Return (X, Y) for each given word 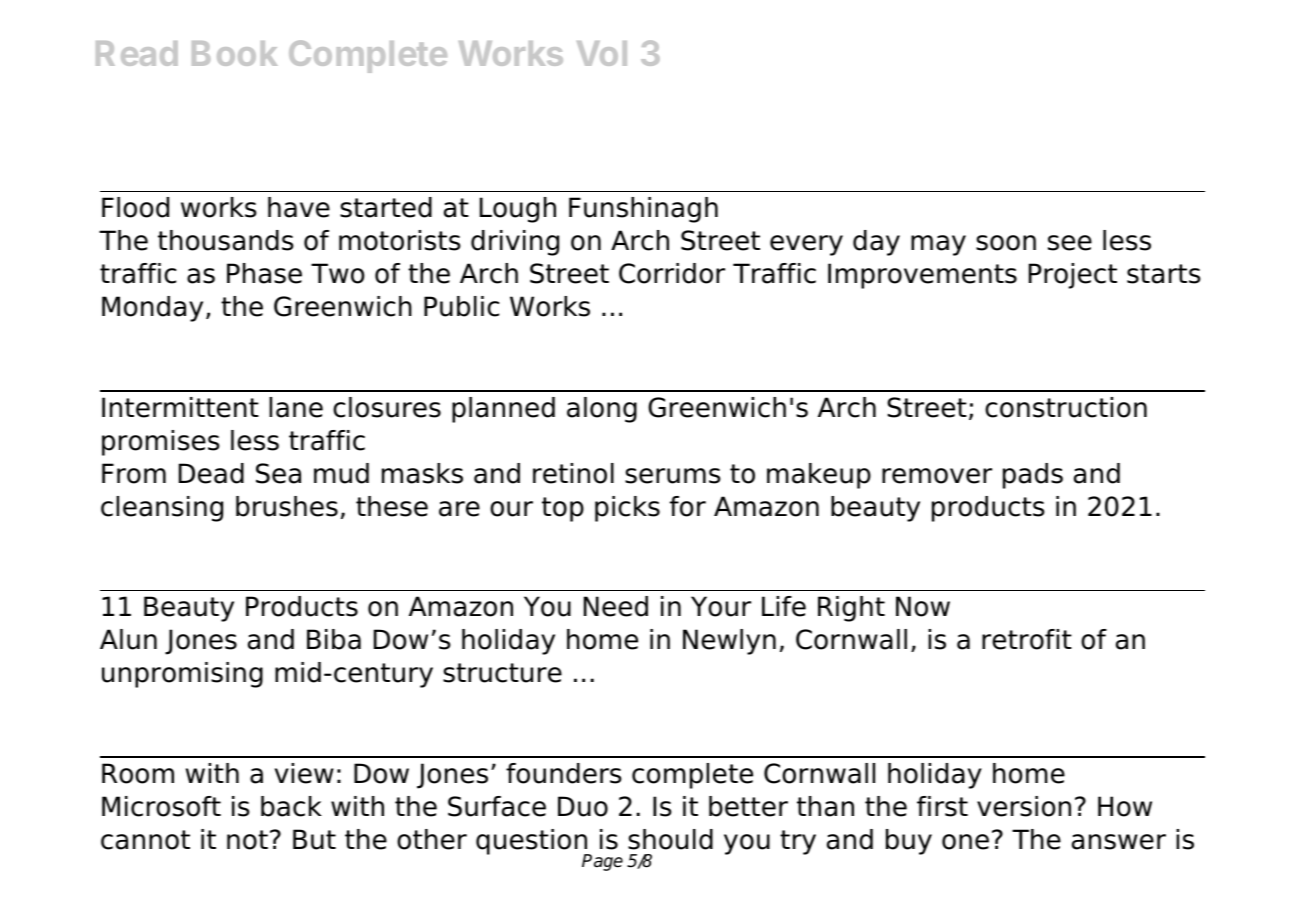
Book (235, 53)
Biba (334, 639)
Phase (264, 273)
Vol (602, 53)
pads (1033, 476)
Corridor (672, 273)
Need (616, 606)
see (1070, 243)
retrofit (1027, 639)
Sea (278, 473)
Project (1073, 276)
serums (672, 476)
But (314, 839)
